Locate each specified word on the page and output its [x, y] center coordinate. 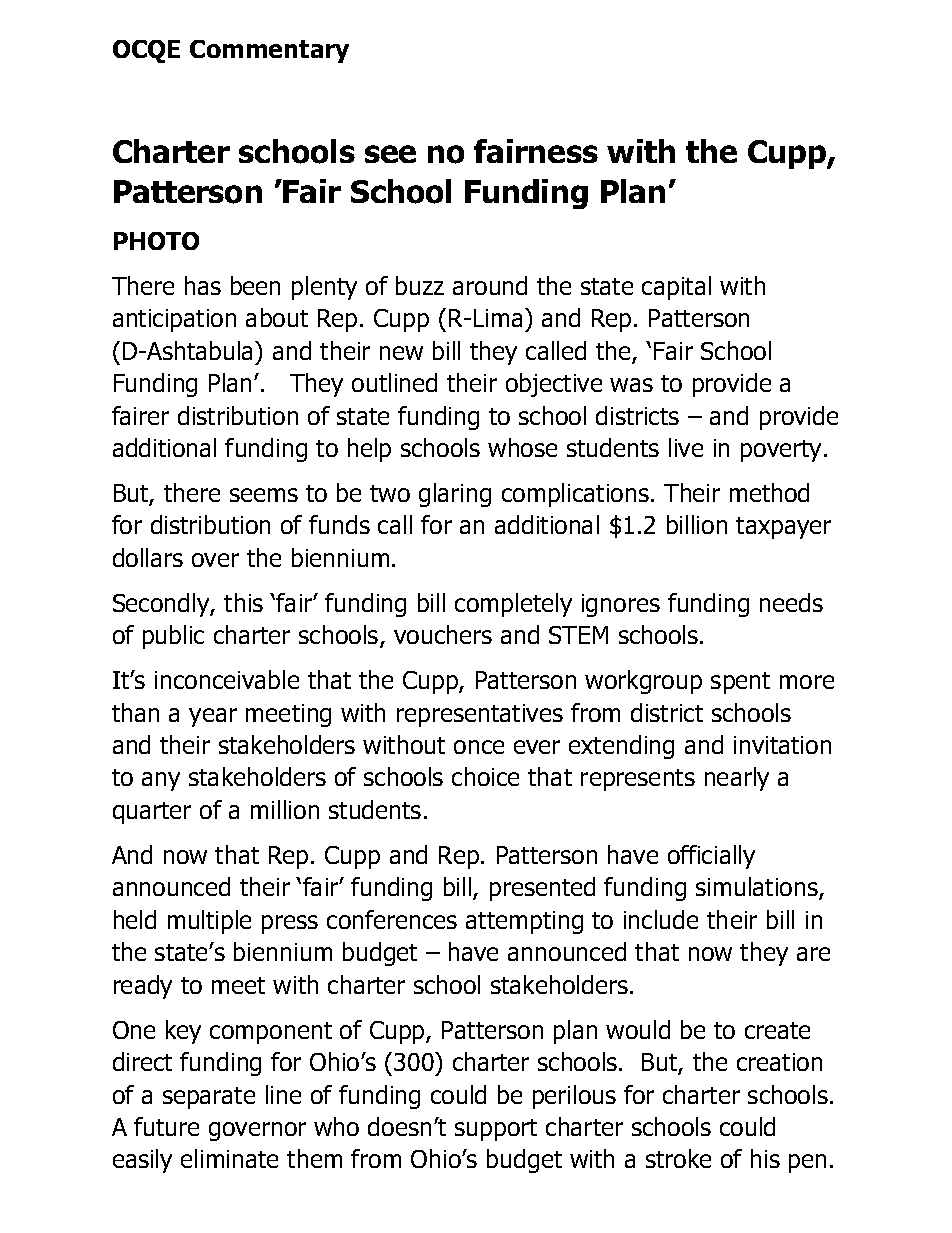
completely [513, 605]
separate [209, 1098]
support [496, 1130]
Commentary [269, 51]
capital [676, 288]
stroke [678, 1158]
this [243, 602]
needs [791, 602]
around [490, 285]
